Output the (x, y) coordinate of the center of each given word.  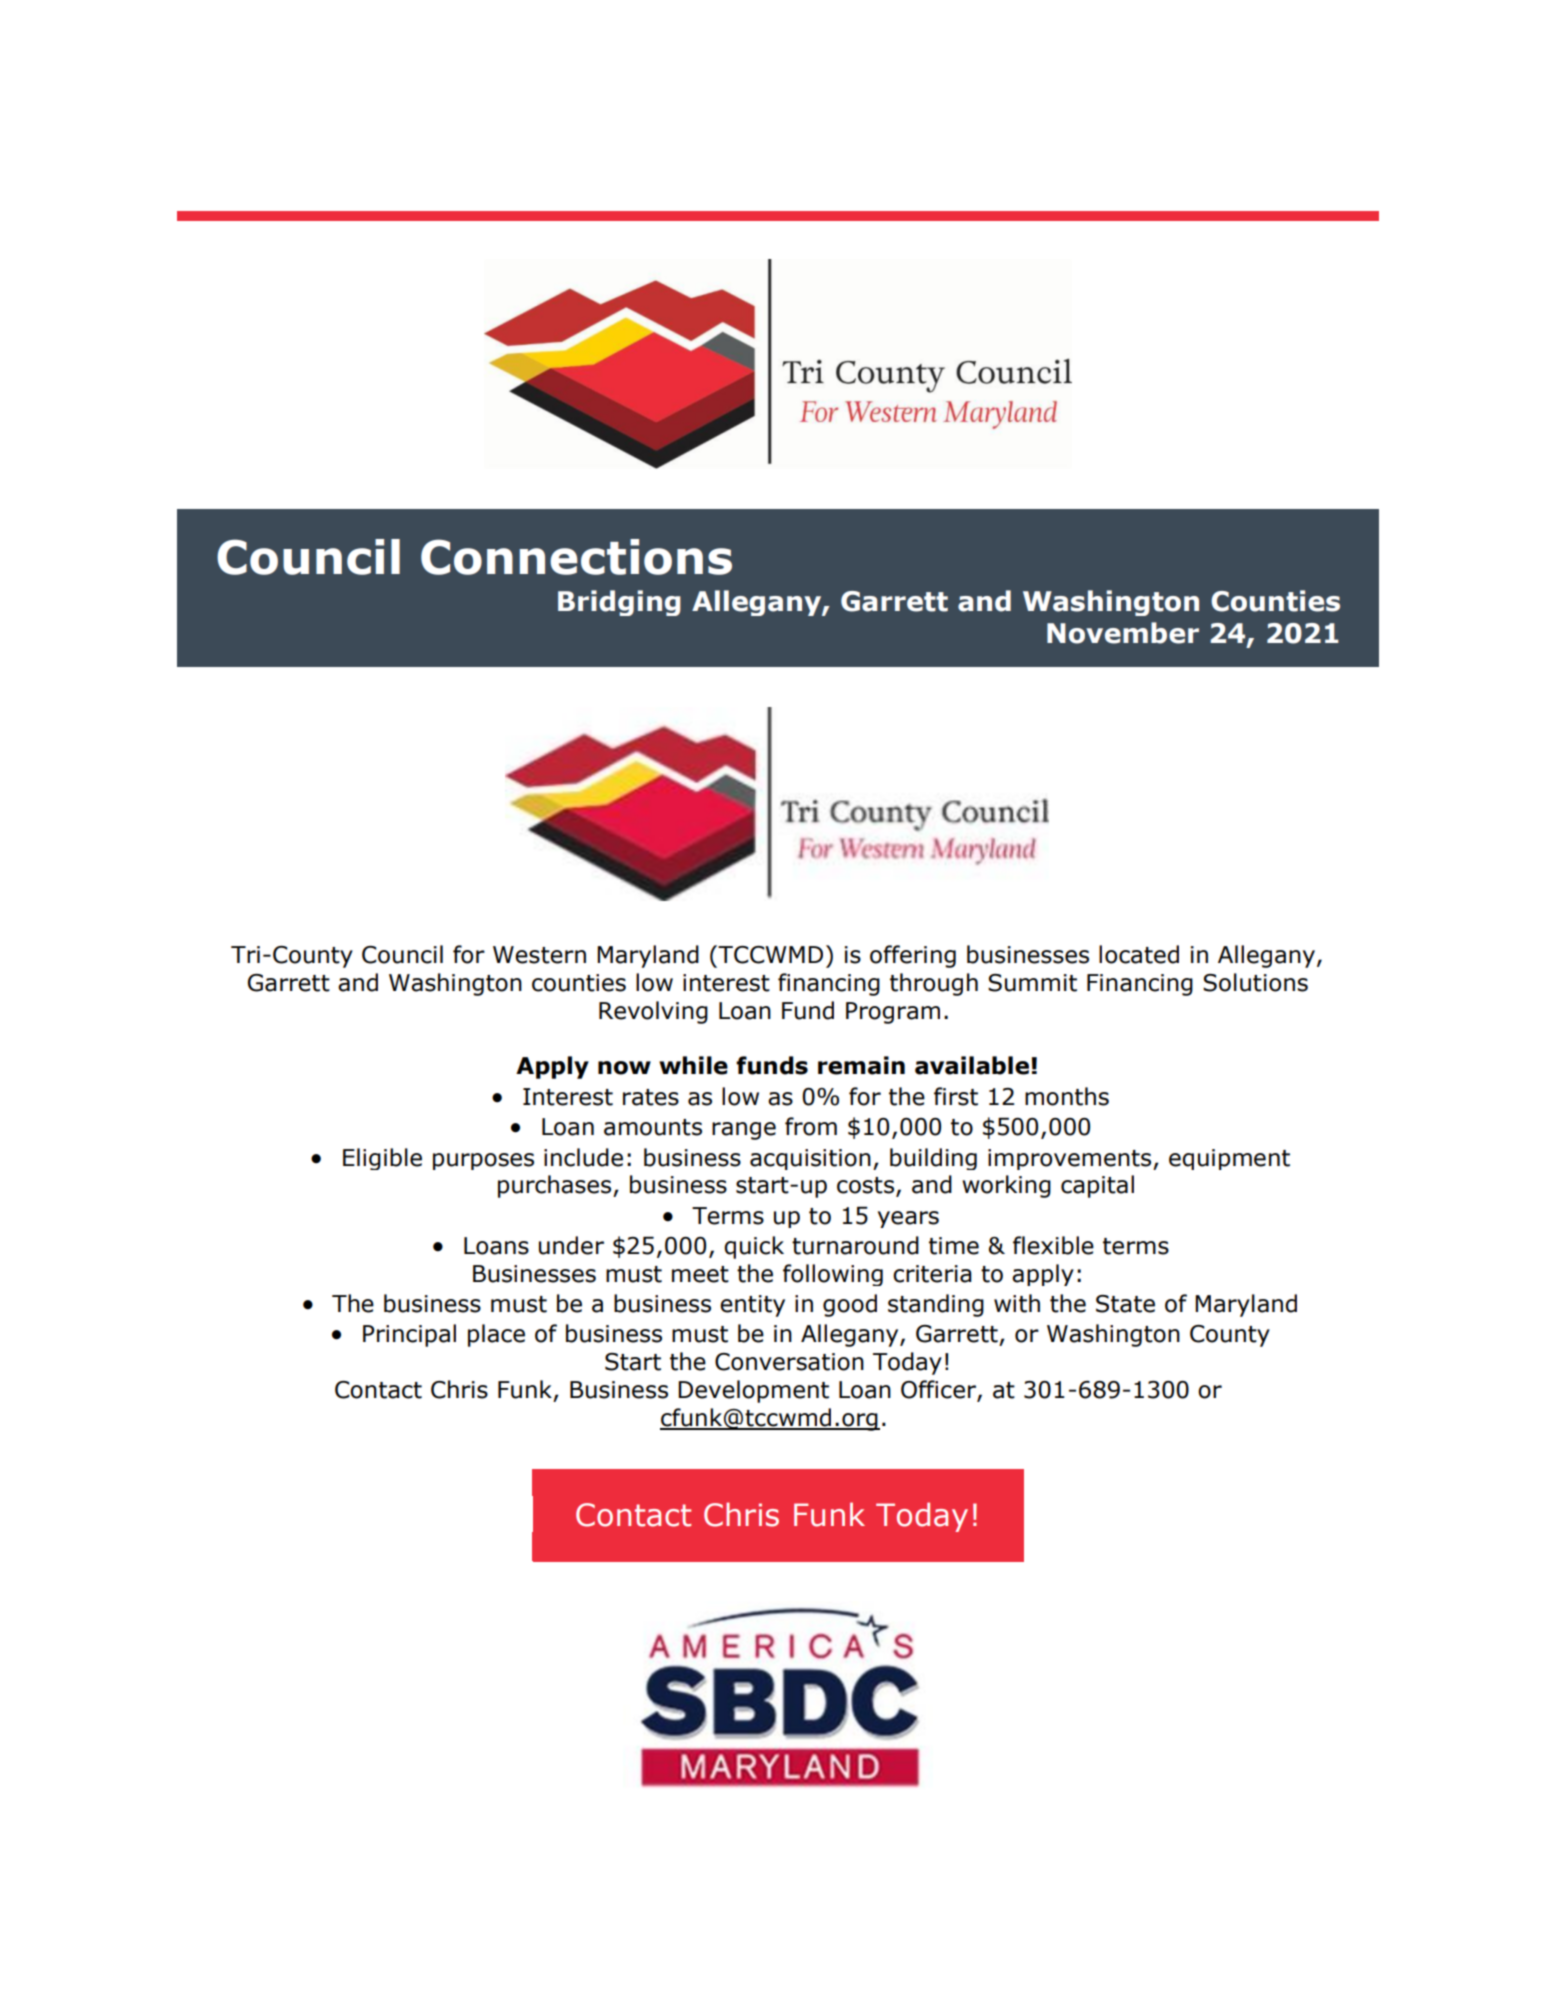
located (1139, 954)
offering (913, 956)
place (496, 1335)
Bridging (619, 603)
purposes (483, 1161)
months (1067, 1096)
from (811, 1126)
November (1123, 633)
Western (539, 955)
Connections (576, 557)
